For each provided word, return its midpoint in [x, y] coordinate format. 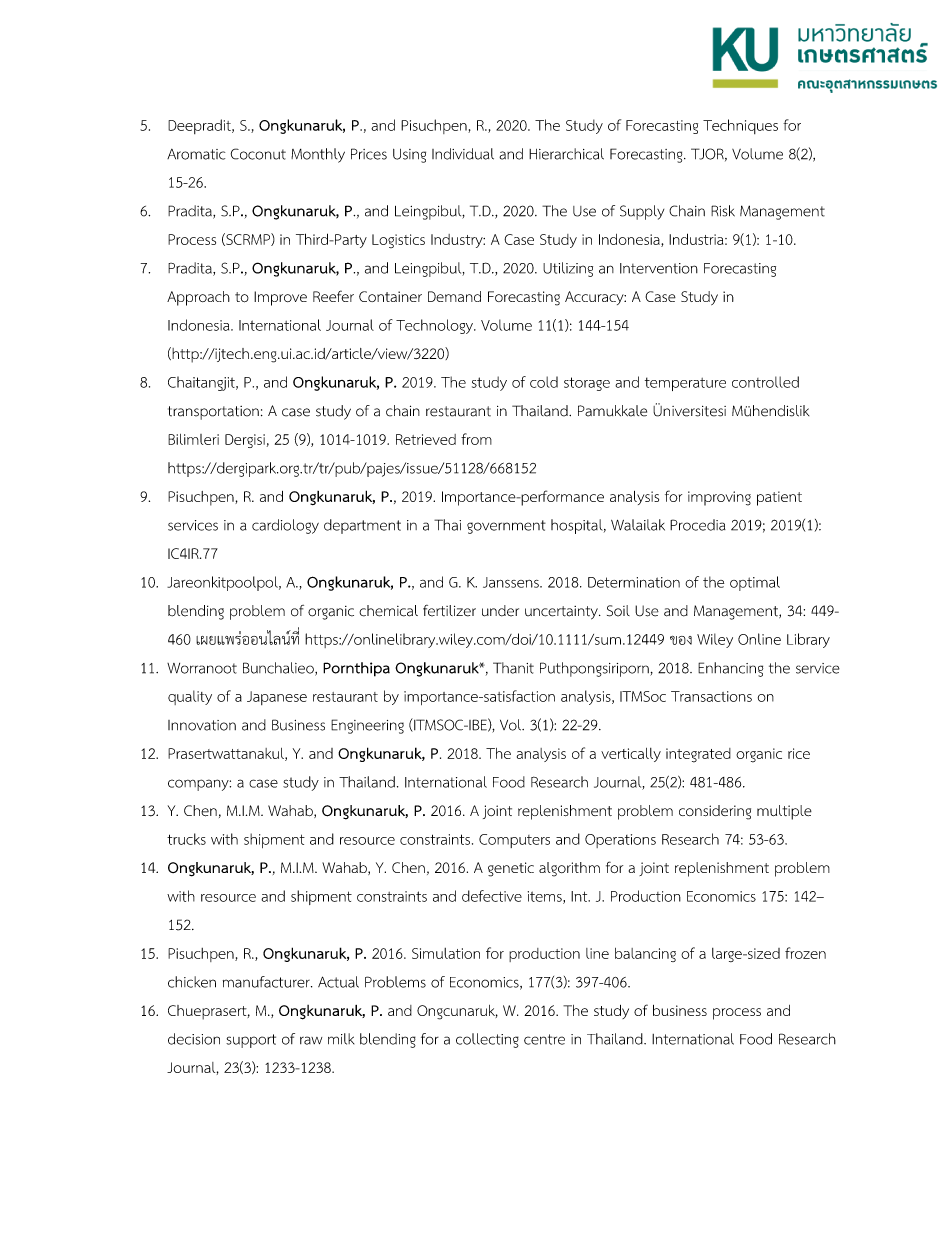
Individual [463, 154]
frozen [805, 953]
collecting [487, 1040]
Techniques [740, 126]
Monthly [318, 155]
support [251, 1041]
